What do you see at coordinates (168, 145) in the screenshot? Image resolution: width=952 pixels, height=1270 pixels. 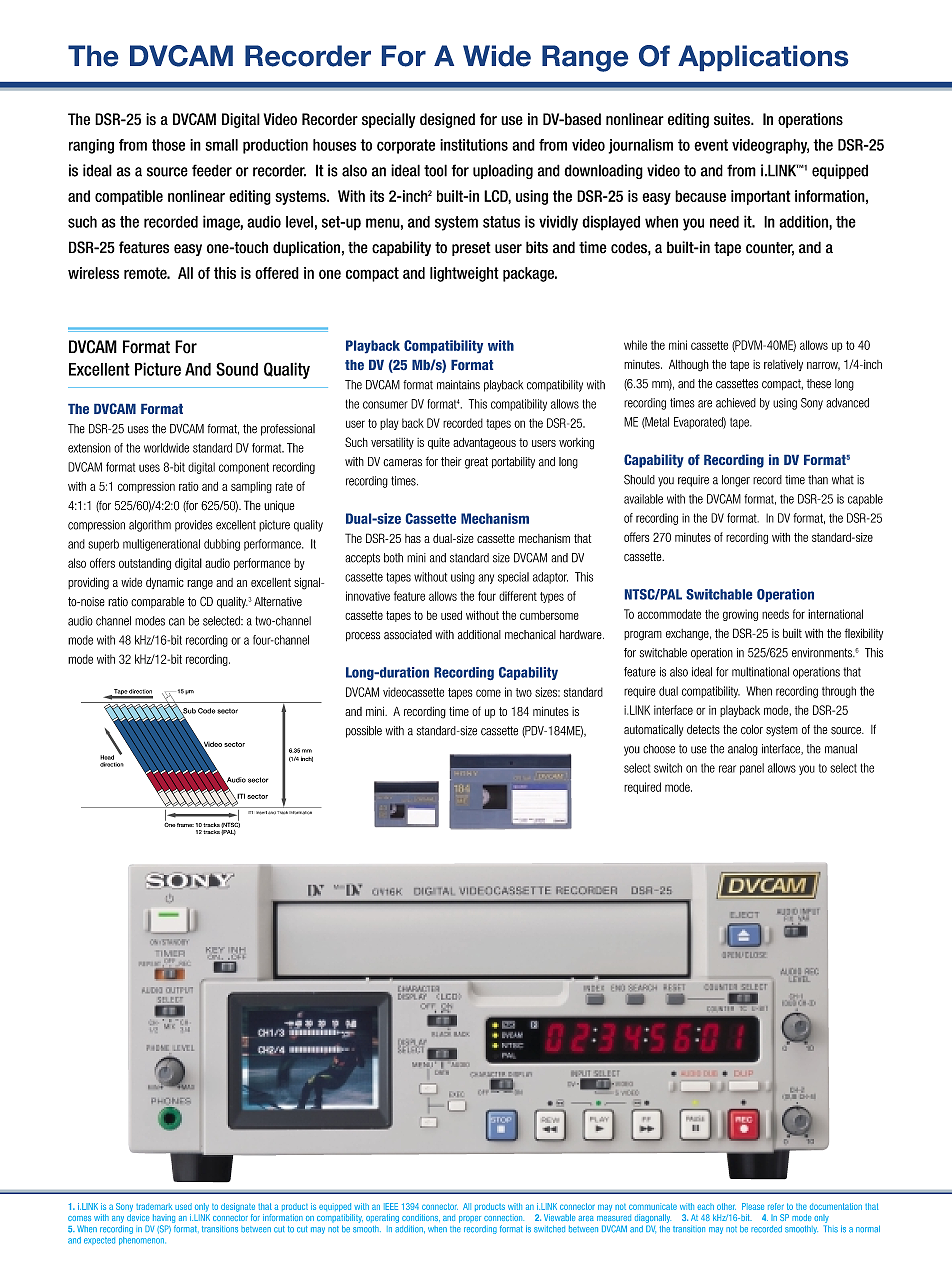 I see `those` at bounding box center [168, 145].
